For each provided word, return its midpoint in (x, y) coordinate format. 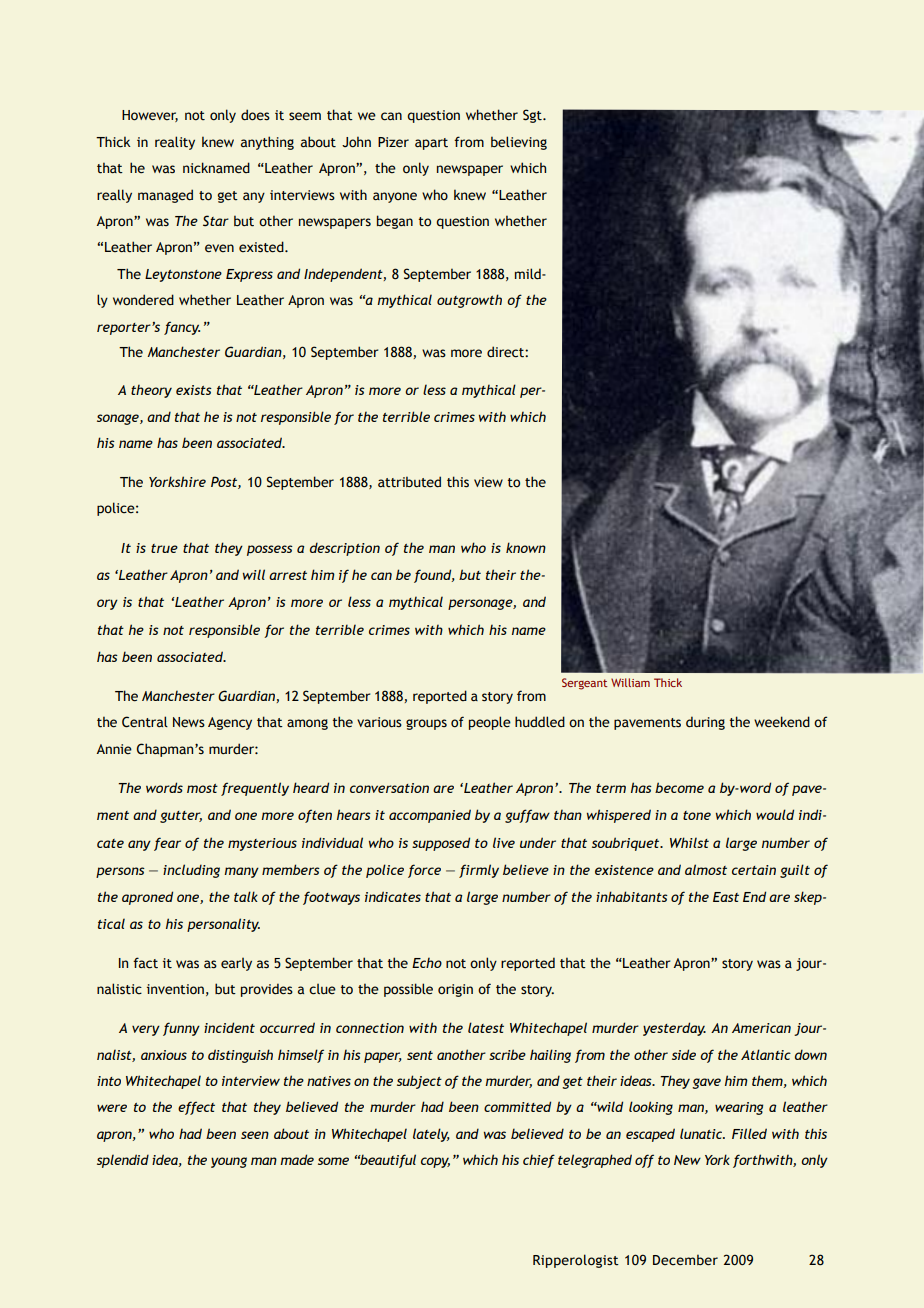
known (526, 547)
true (164, 548)
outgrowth (469, 301)
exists (194, 390)
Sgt (533, 116)
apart (431, 144)
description (345, 549)
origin (455, 990)
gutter (181, 817)
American (761, 1028)
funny (181, 1029)
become (679, 787)
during (705, 723)
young (229, 1162)
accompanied (430, 816)
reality (175, 143)
